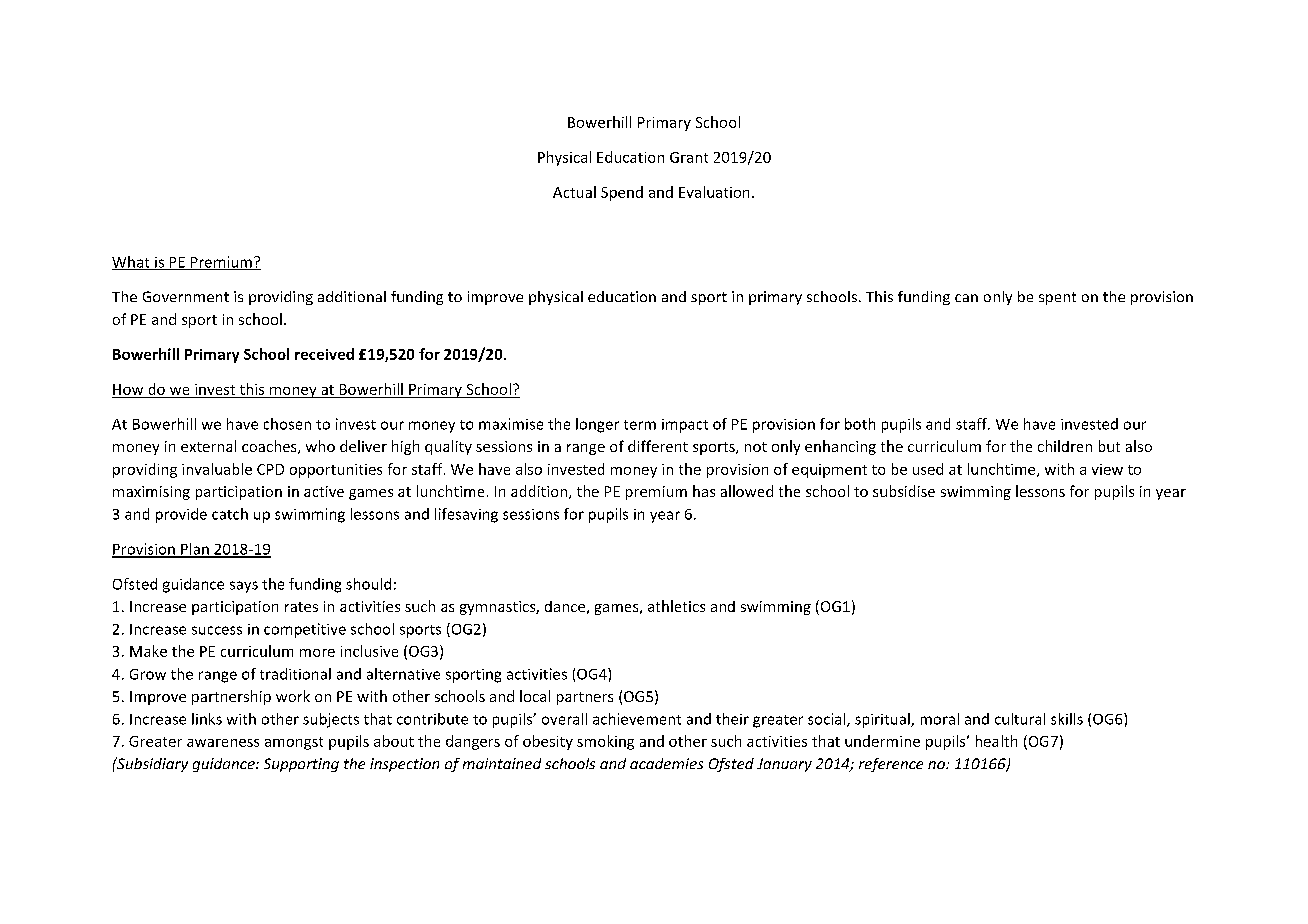  What do you see at coordinates (658, 446) in the page?
I see `different` at bounding box center [658, 446].
